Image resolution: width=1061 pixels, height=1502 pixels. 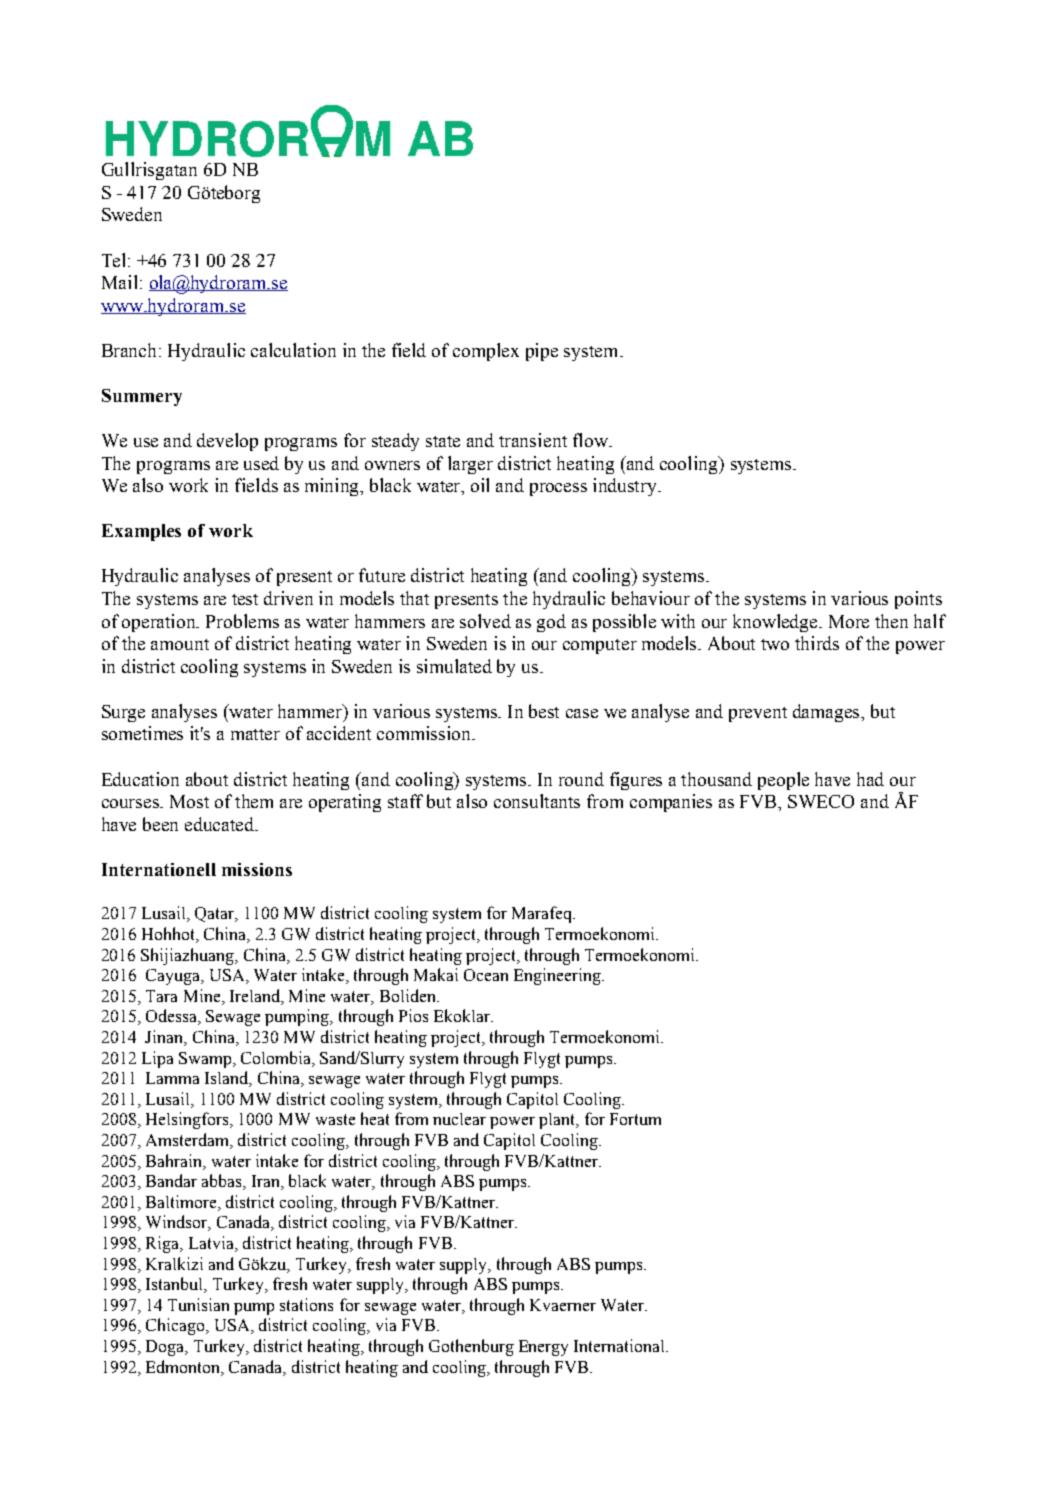 What do you see at coordinates (245, 599) in the screenshot?
I see `test` at bounding box center [245, 599].
